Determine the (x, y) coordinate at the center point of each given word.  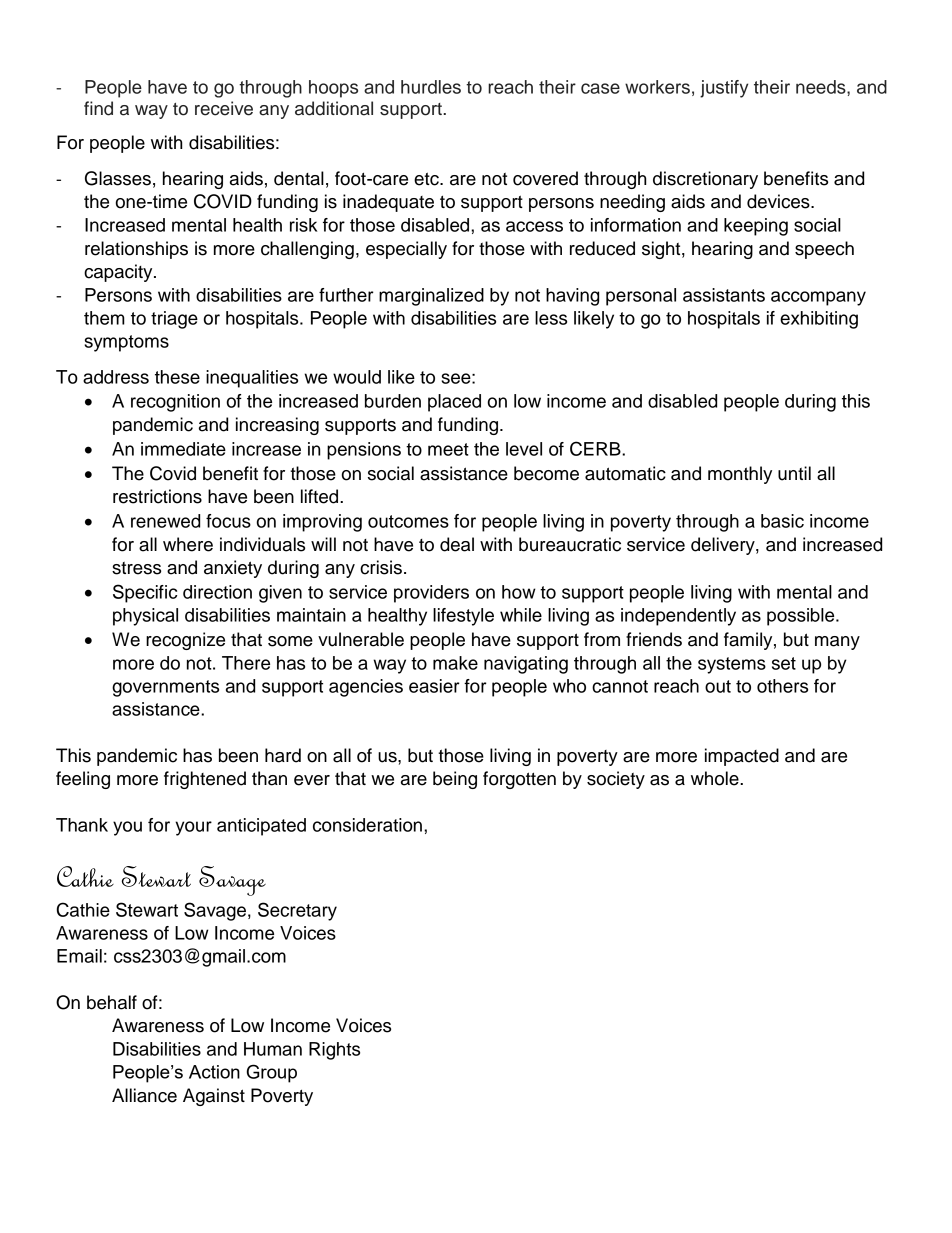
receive (224, 108)
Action (214, 1072)
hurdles (431, 87)
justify (724, 89)
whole (716, 778)
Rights (334, 1051)
